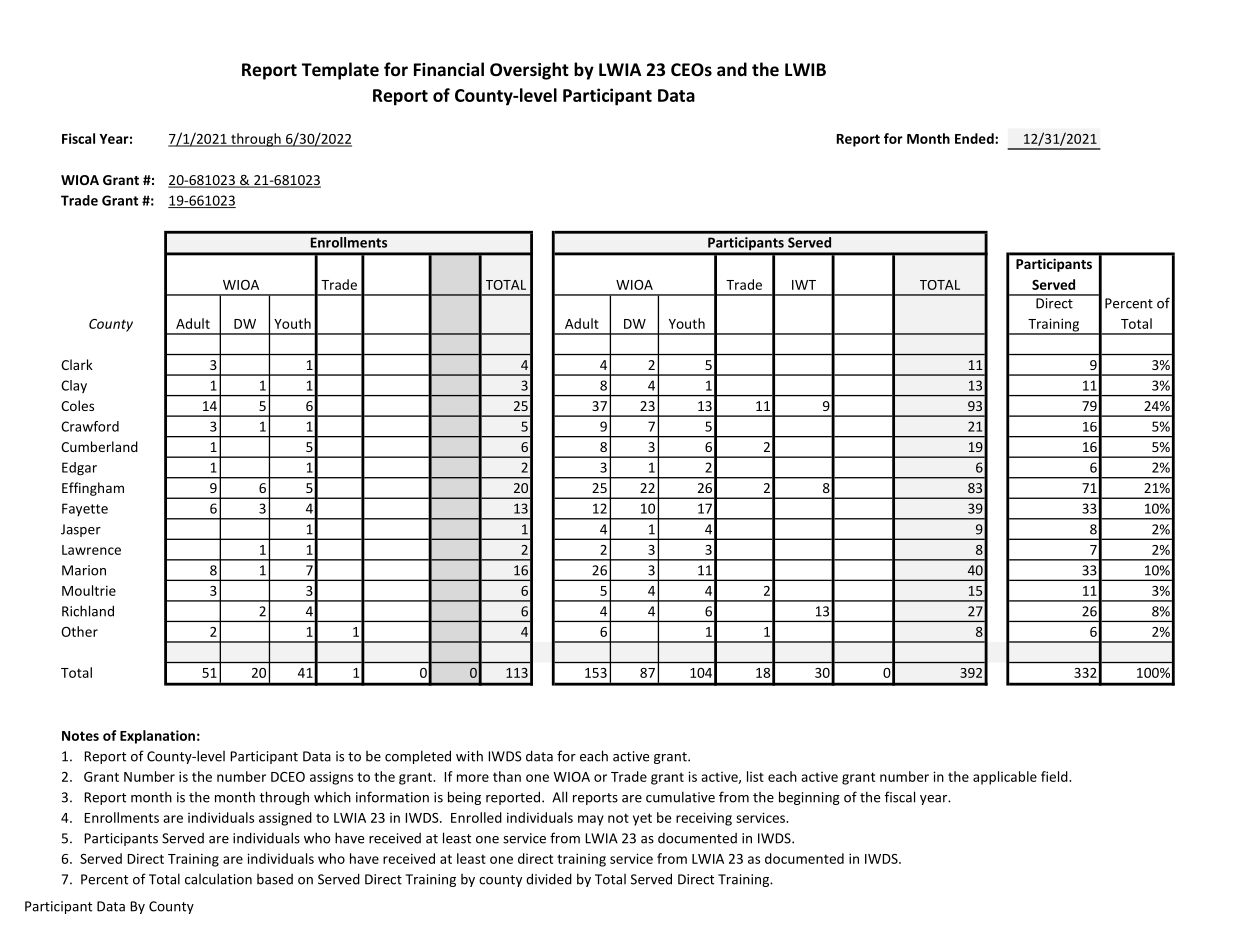 The width and height of the page is (1233, 952). What do you see at coordinates (1005, 778) in the page?
I see `applicable` at bounding box center [1005, 778].
